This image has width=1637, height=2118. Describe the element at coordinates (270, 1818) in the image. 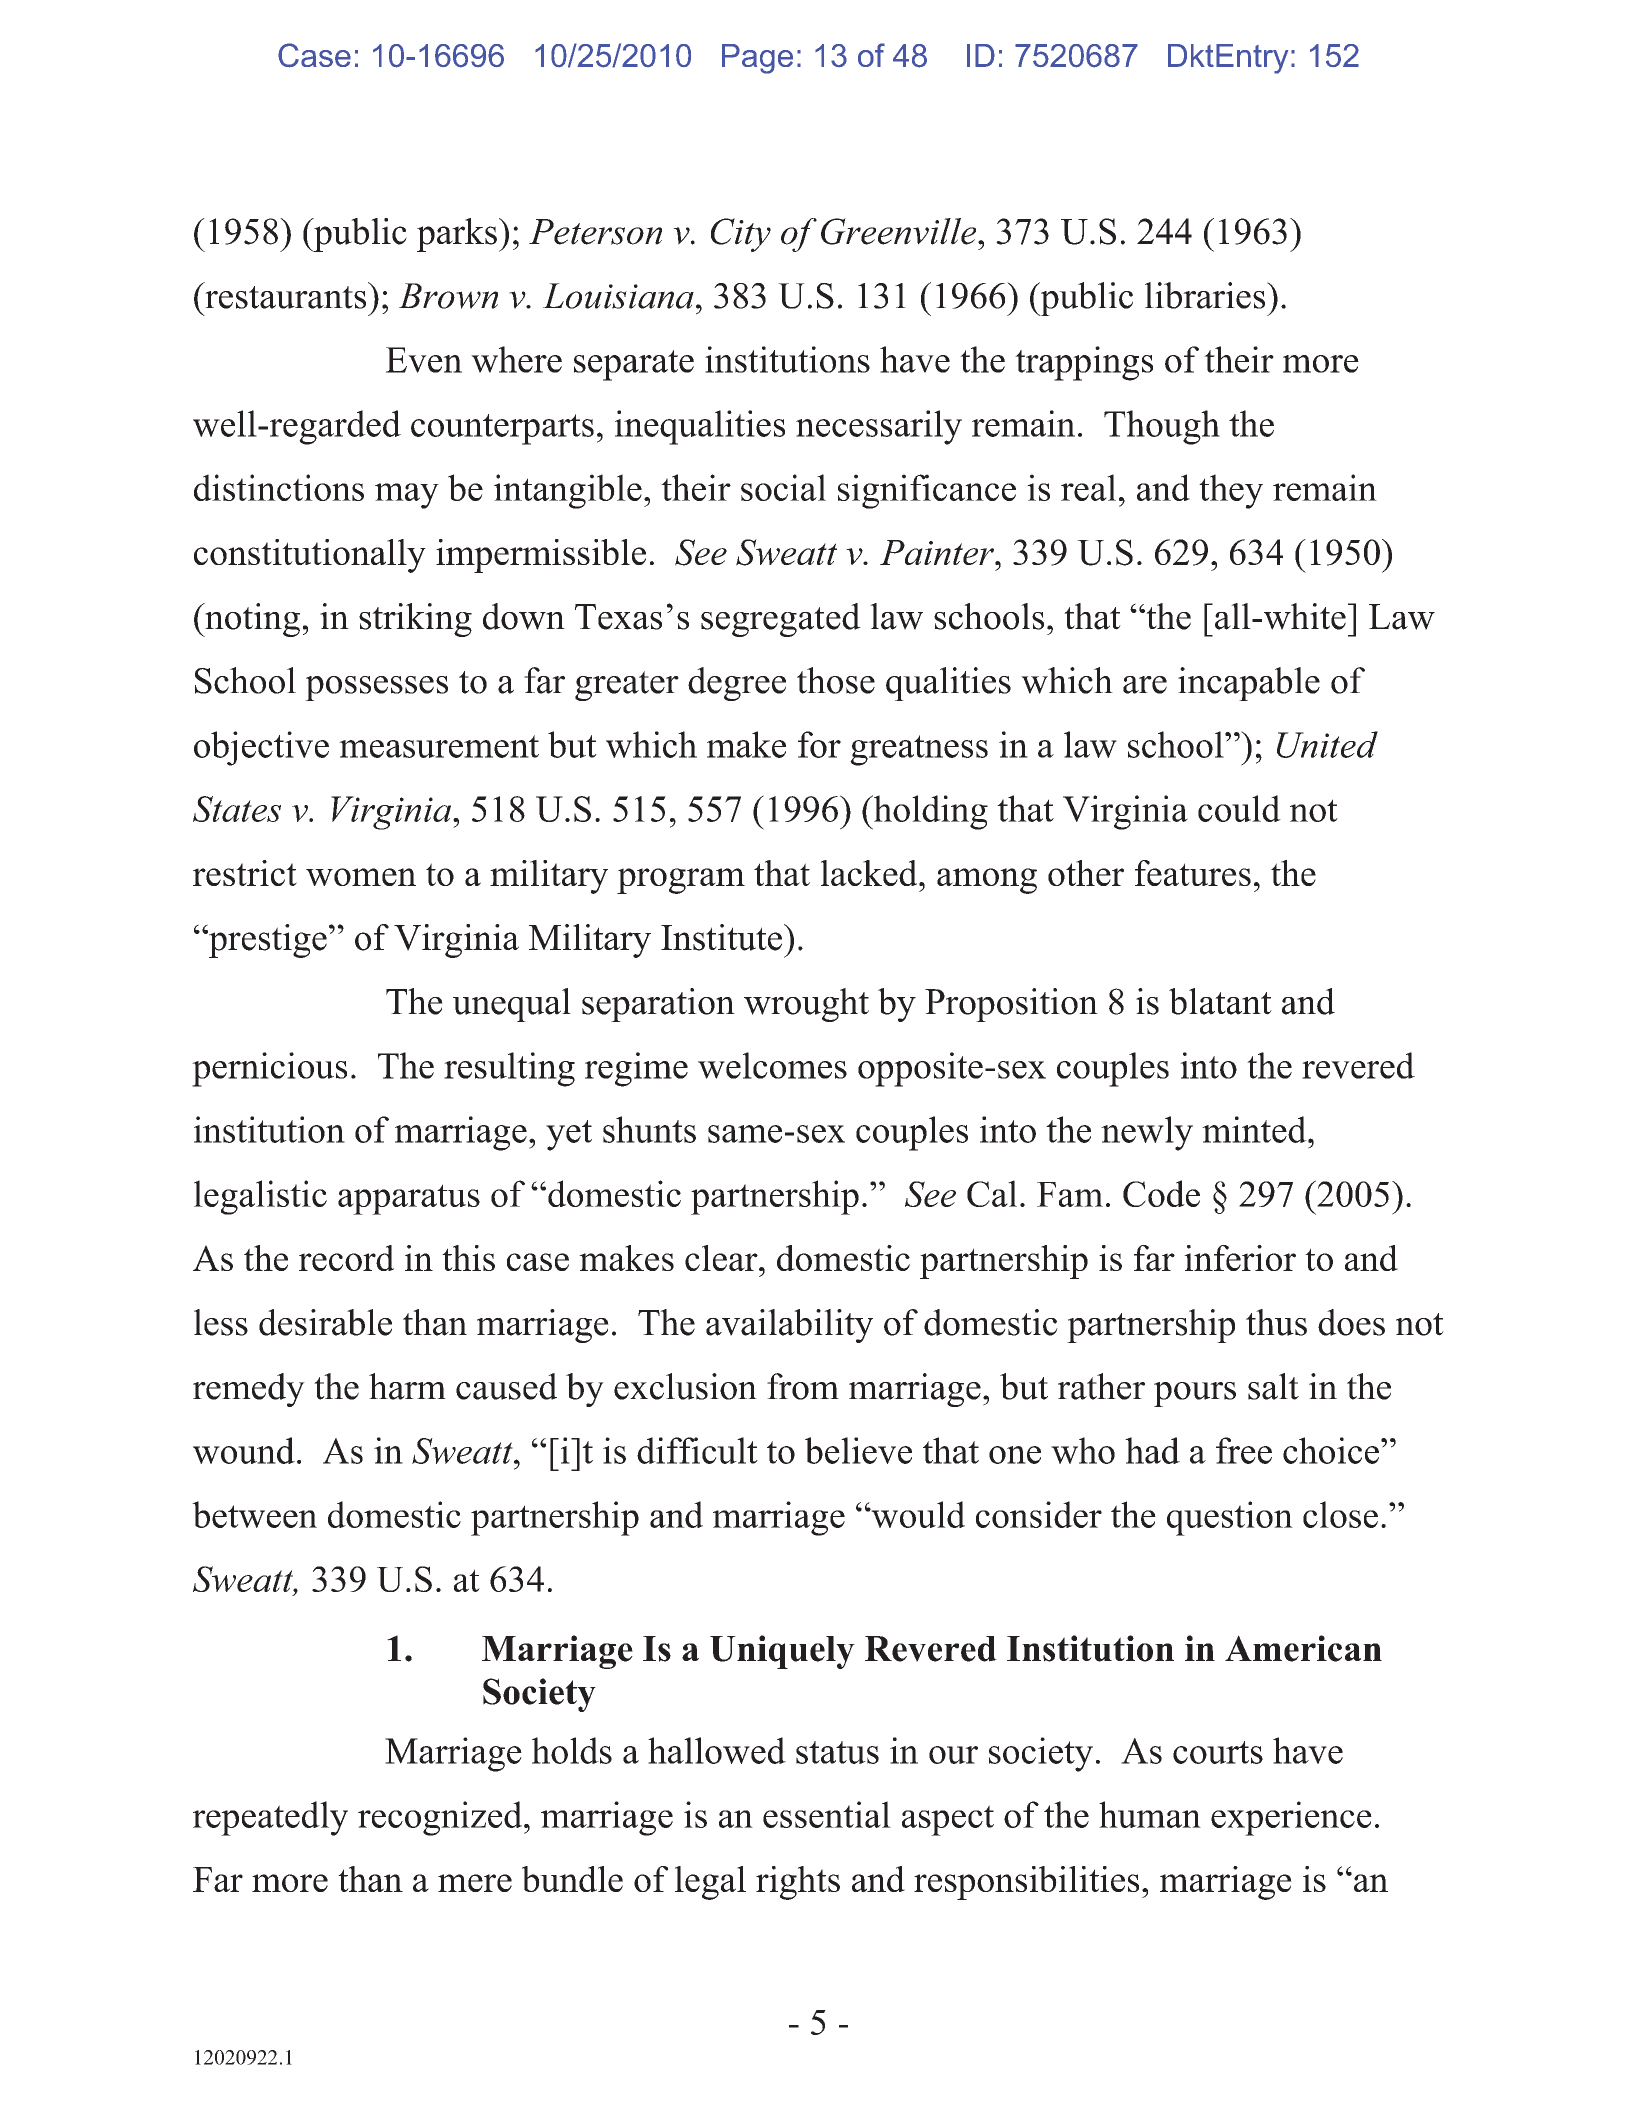

I see `repeatedly` at that location.
